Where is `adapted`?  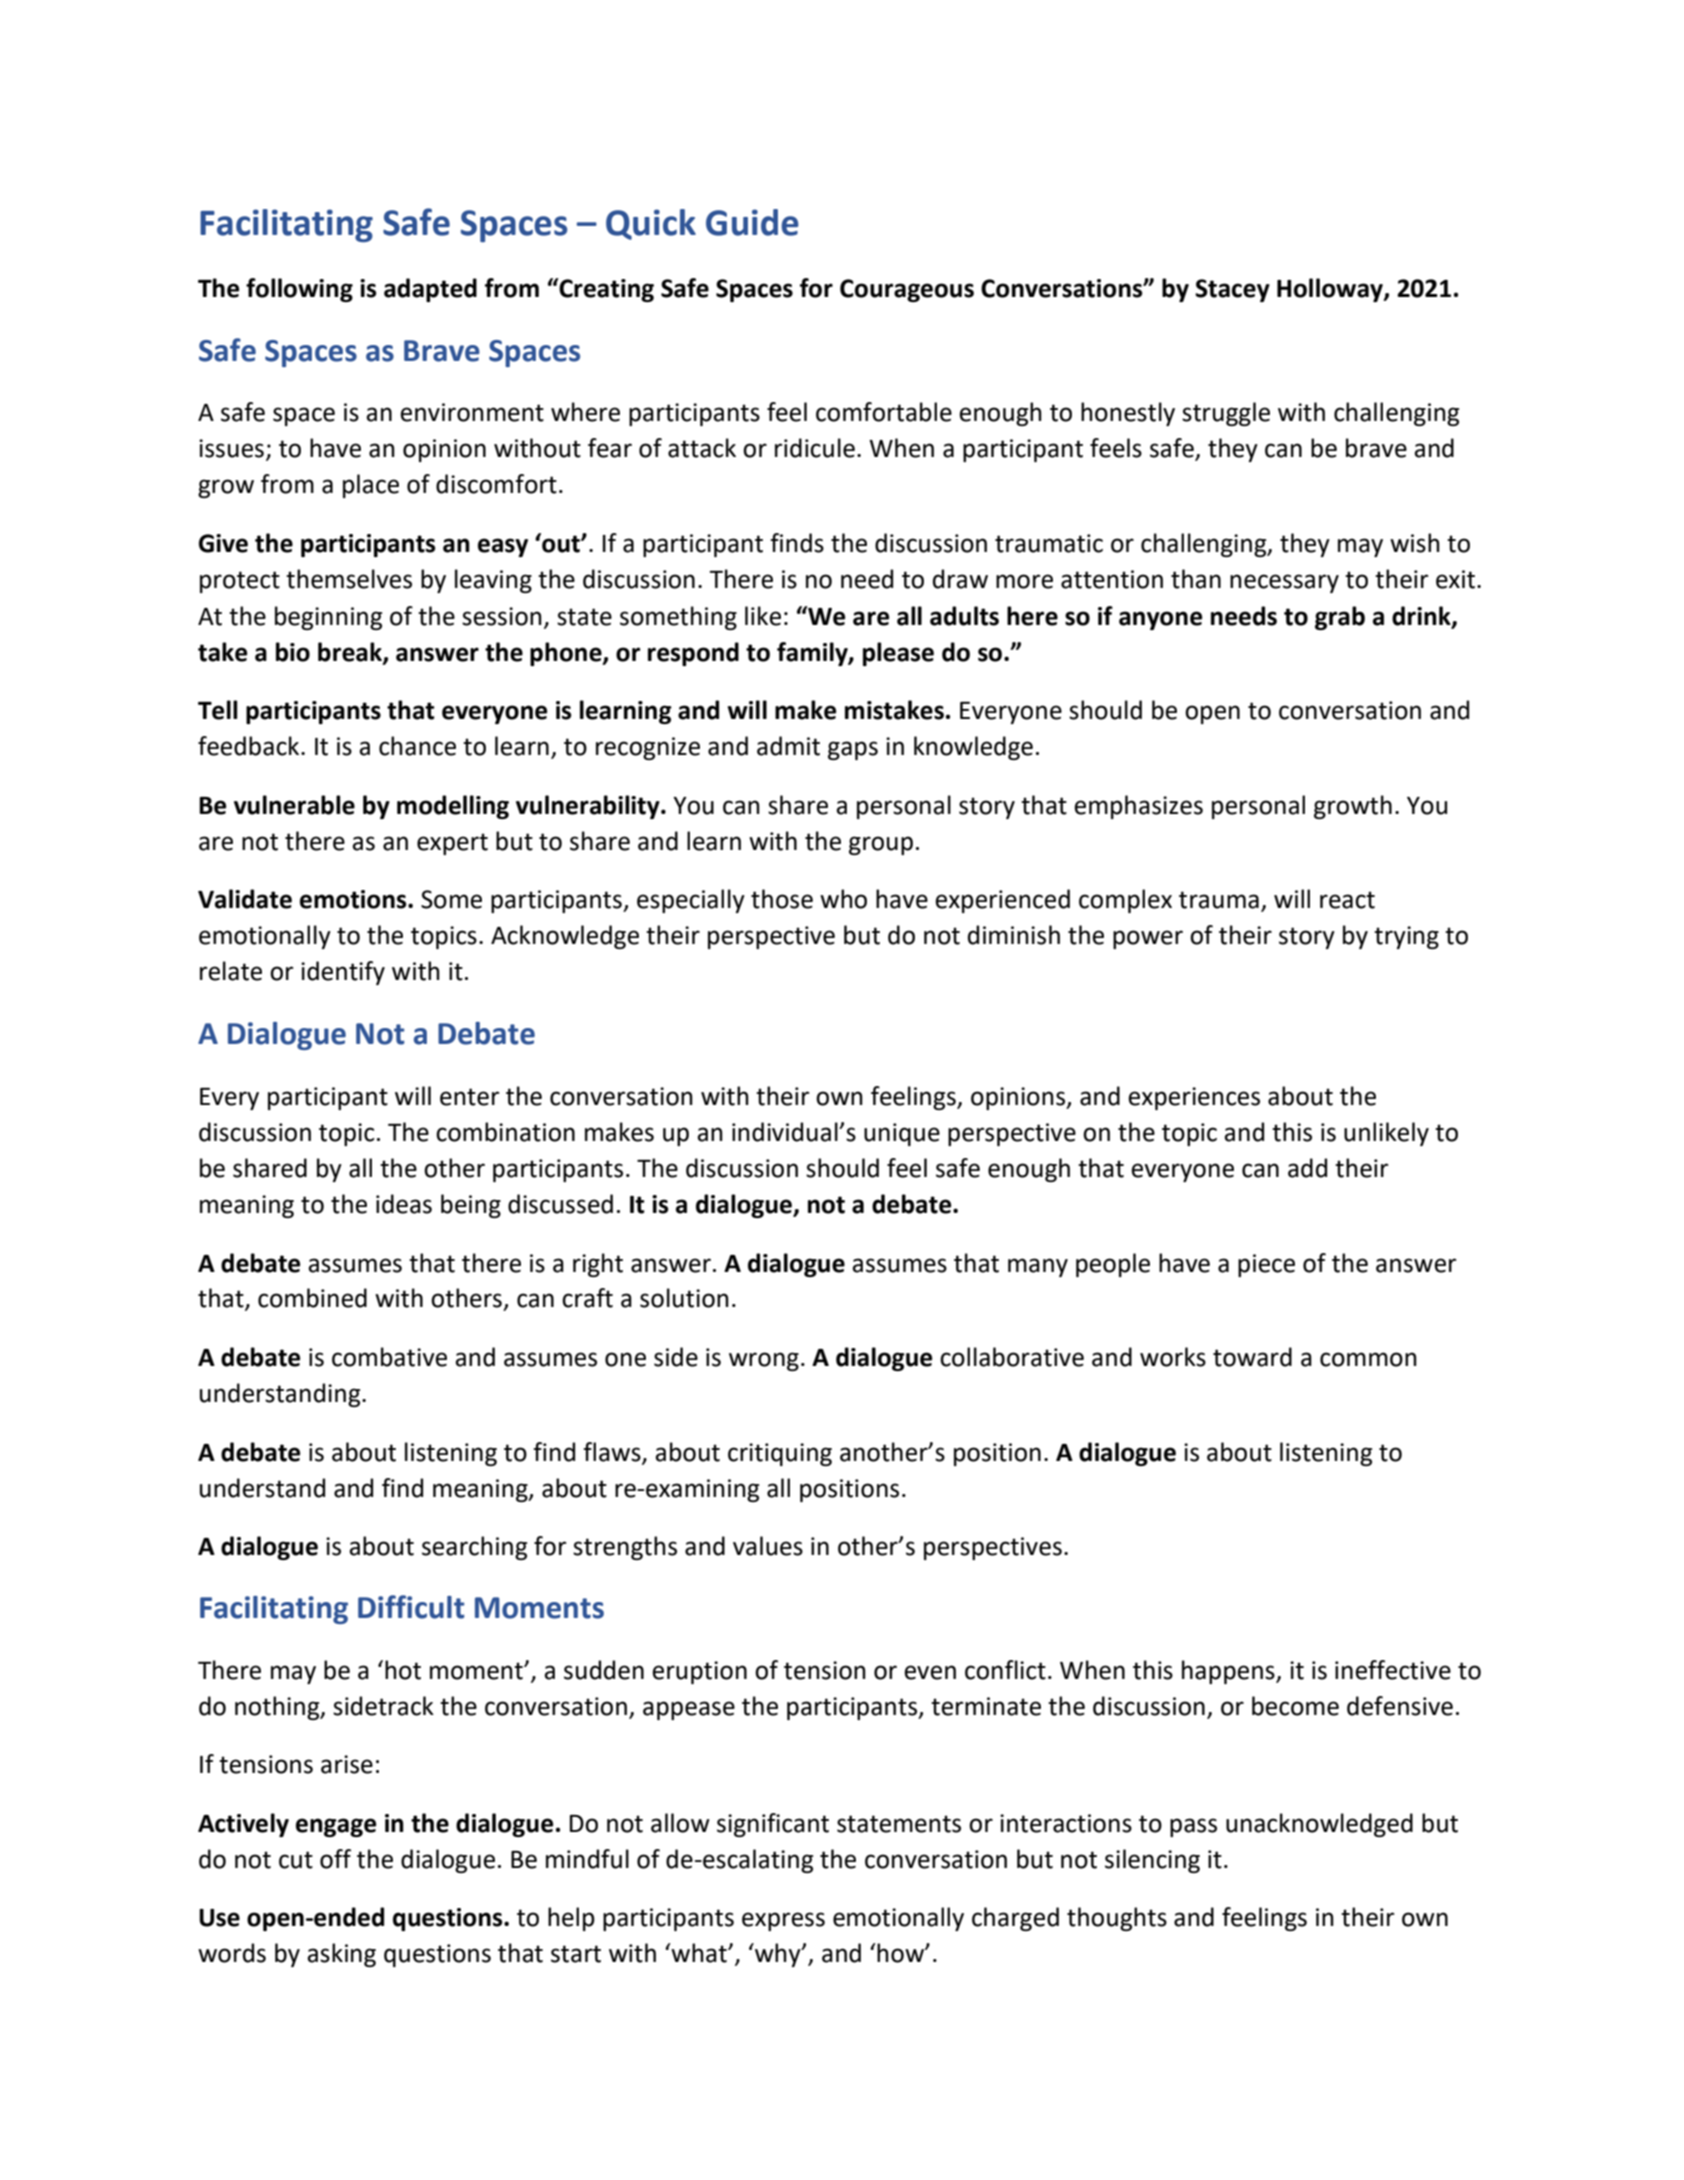
adapted is located at coordinates (430, 290).
